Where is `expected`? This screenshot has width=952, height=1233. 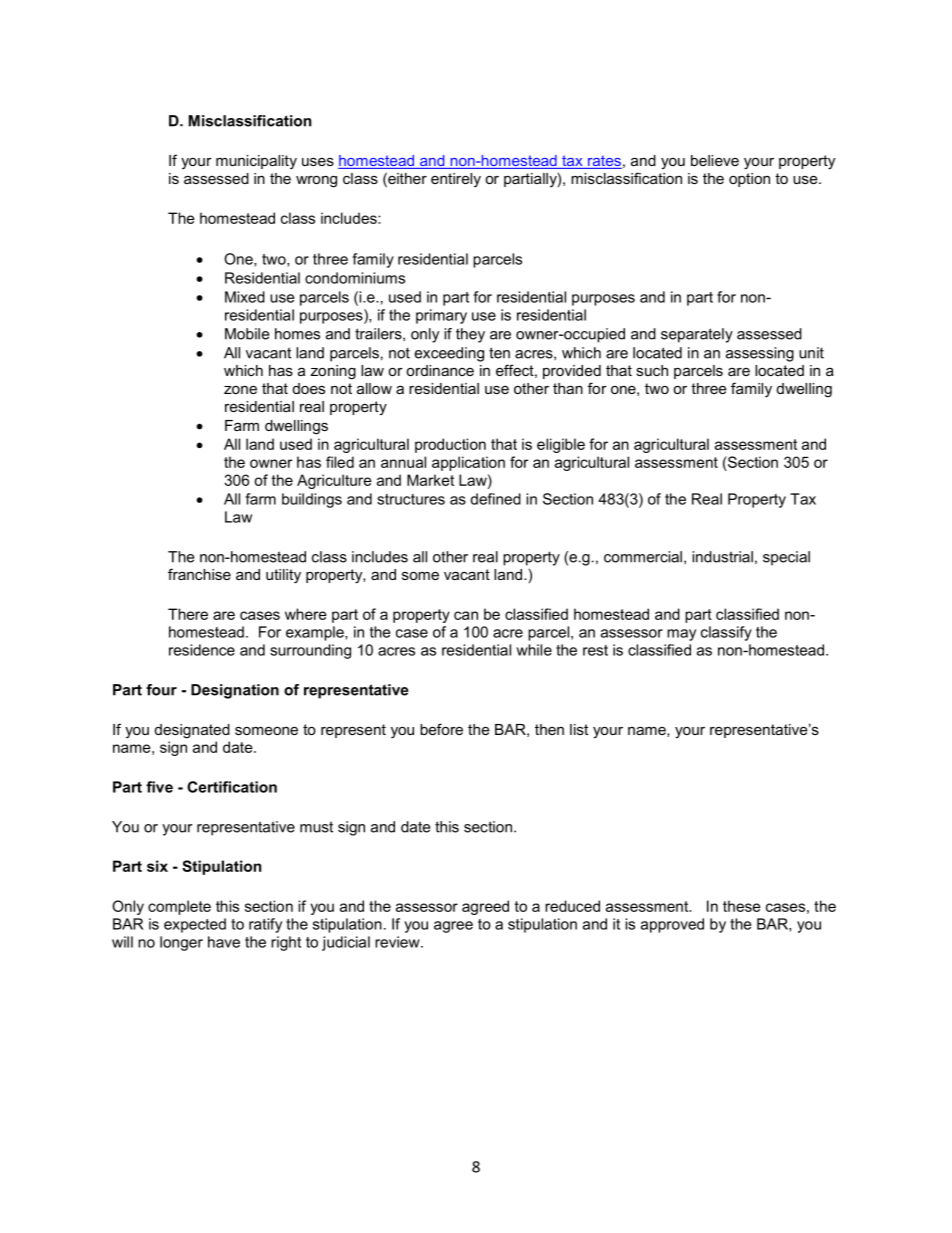 expected is located at coordinates (195, 925).
